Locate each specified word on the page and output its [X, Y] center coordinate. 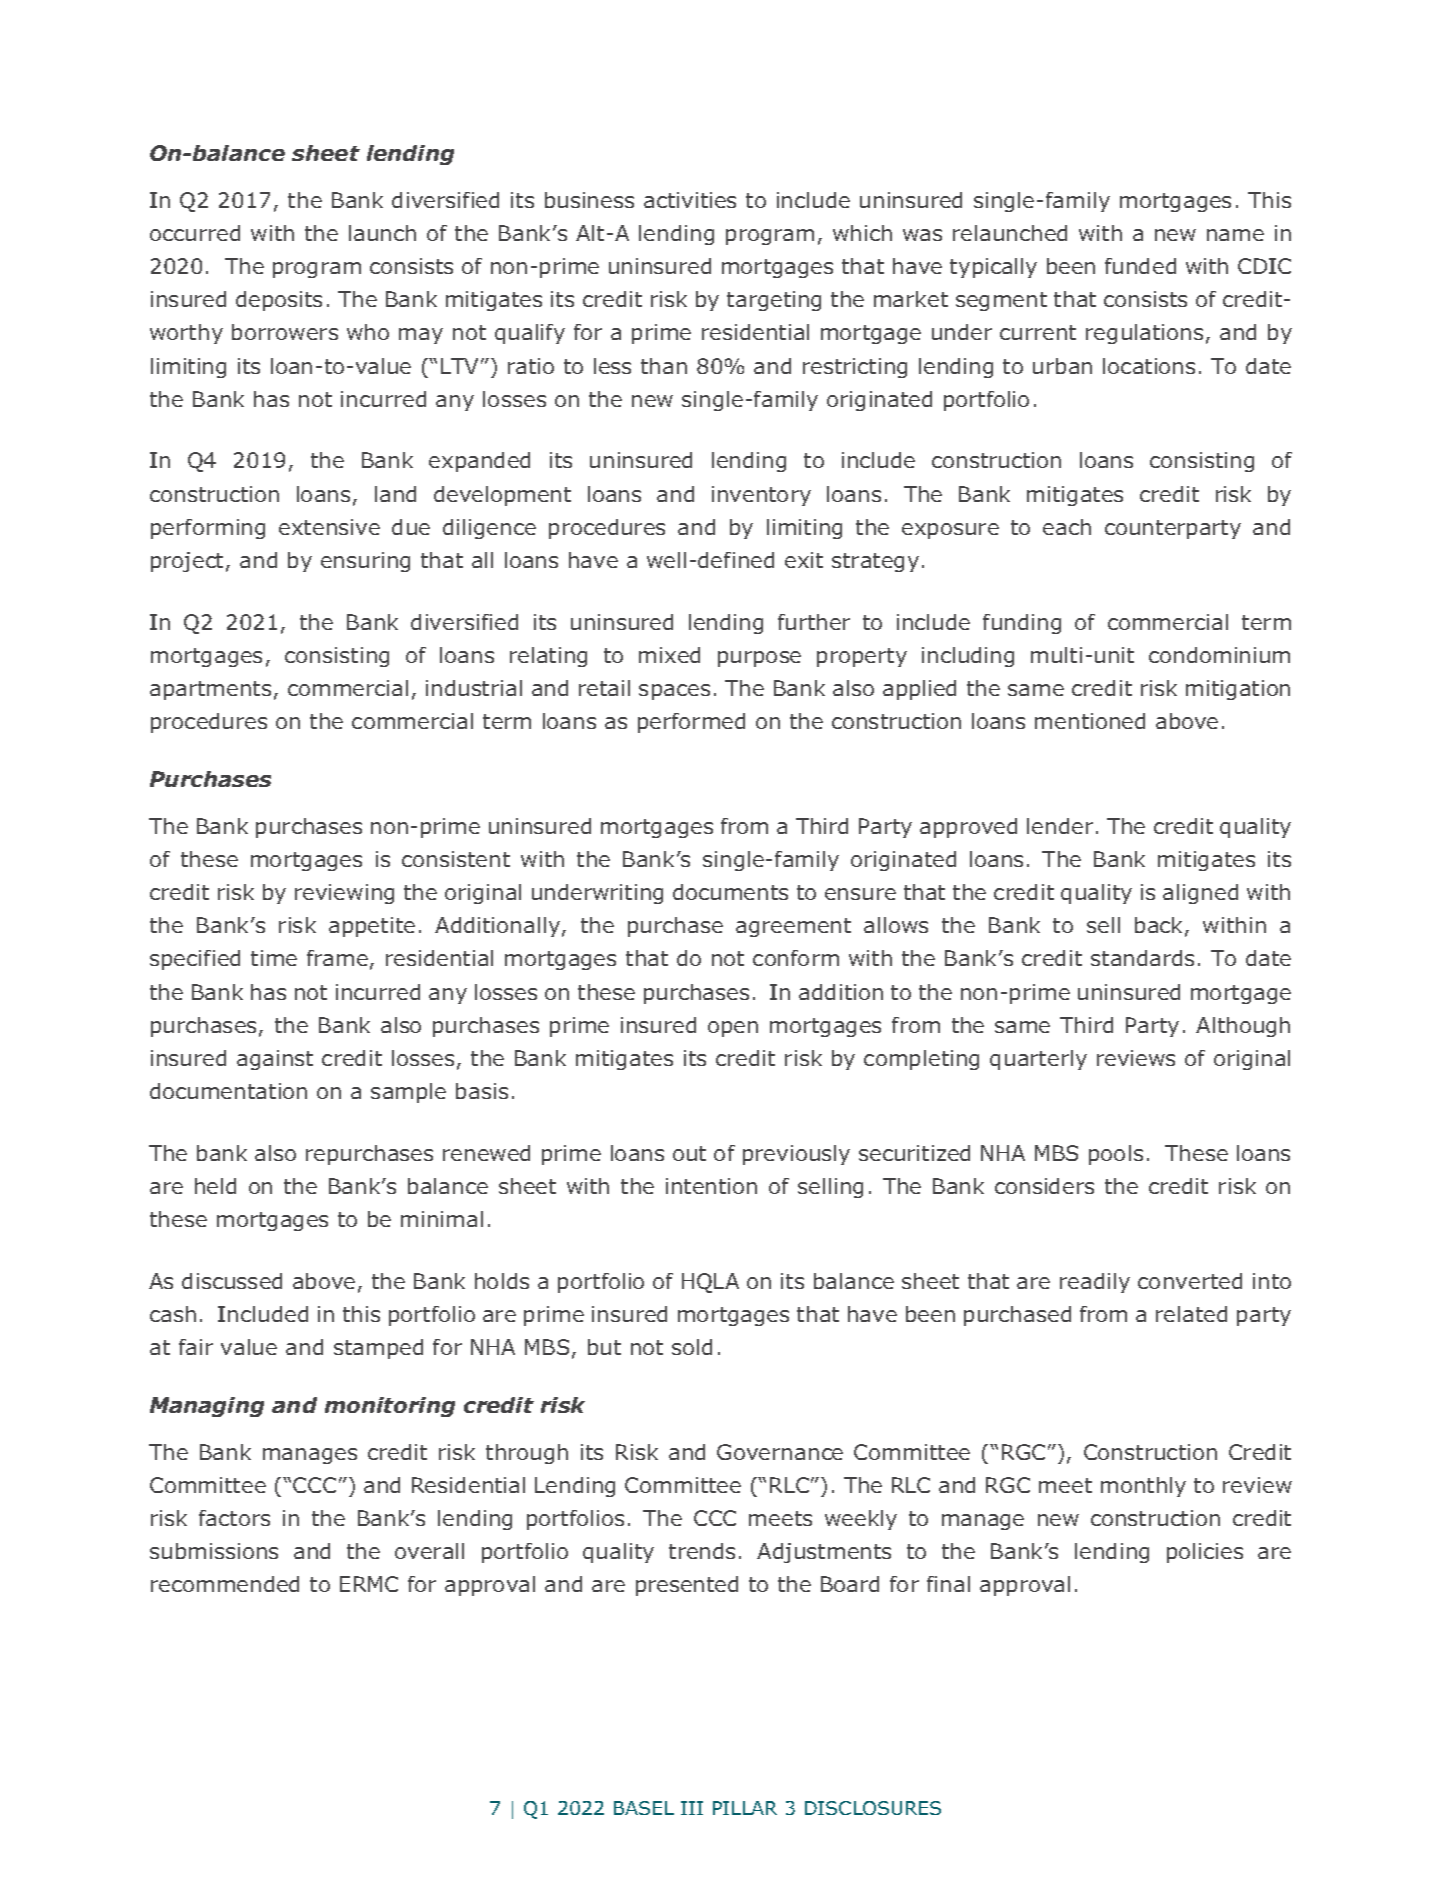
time [274, 958]
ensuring [365, 562]
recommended [225, 1584]
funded [1140, 266]
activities [690, 200]
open [733, 1029]
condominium [1219, 655]
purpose [759, 659]
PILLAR [745, 1808]
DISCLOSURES [873, 1808]
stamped [378, 1349]
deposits [279, 301]
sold [692, 1347]
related [1191, 1314]
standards [1142, 958]
